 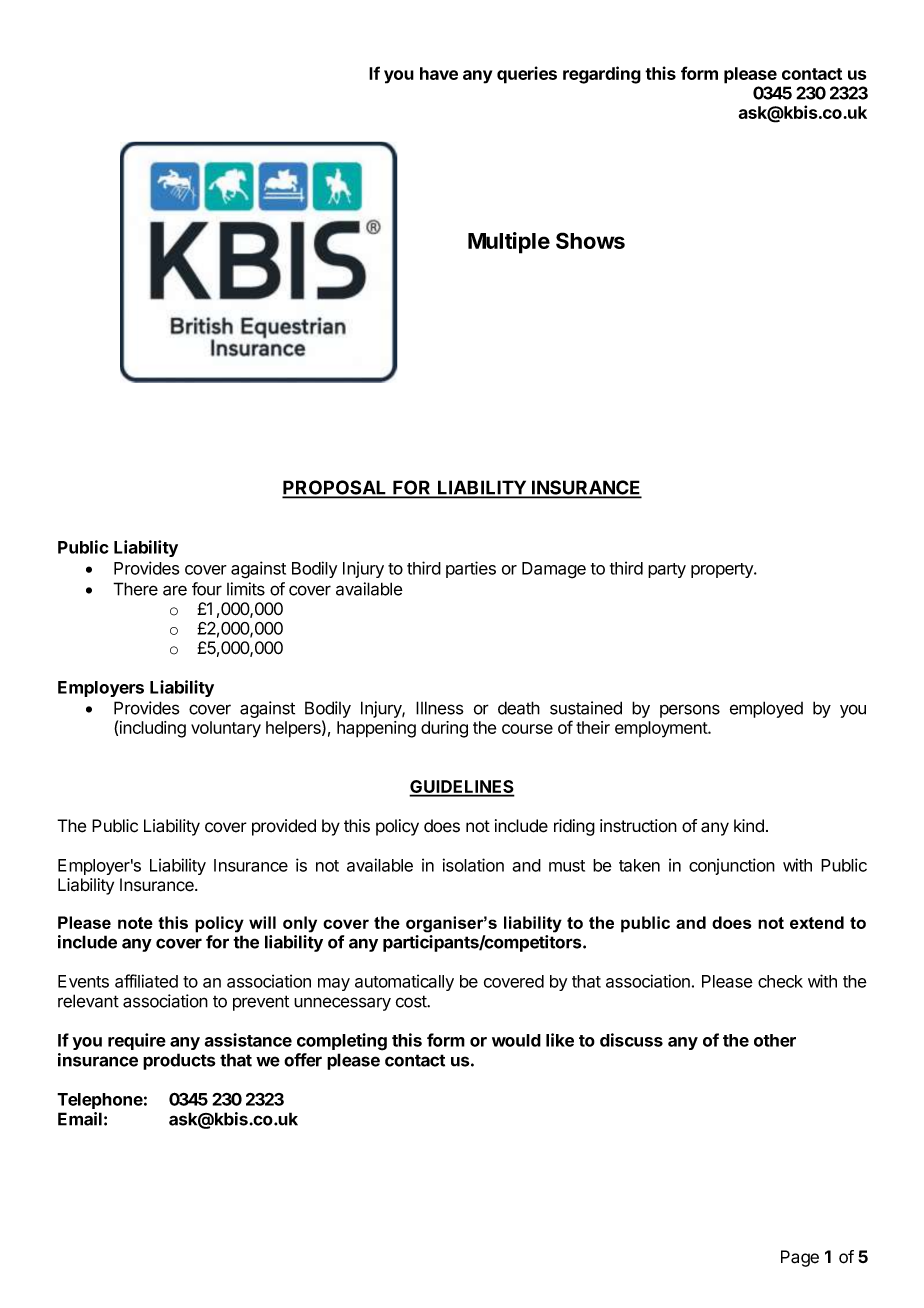 I want to click on are, so click(x=175, y=590).
